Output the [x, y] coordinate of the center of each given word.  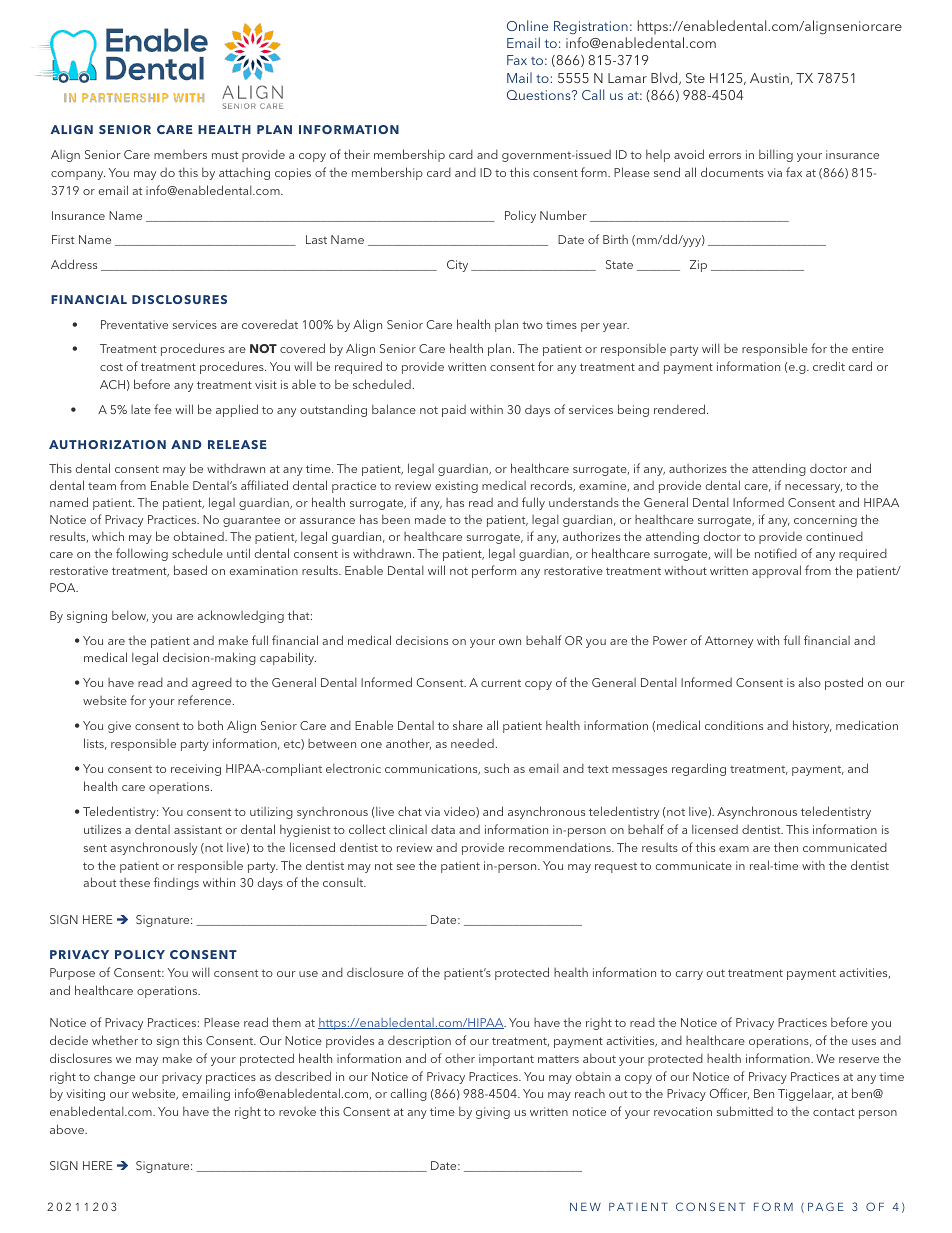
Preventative [134, 324]
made [430, 519]
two [532, 325]
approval [776, 571]
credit [829, 366]
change [114, 1077]
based [190, 570]
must [225, 155]
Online [527, 25]
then [786, 847]
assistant [198, 829]
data [443, 829]
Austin [769, 78]
